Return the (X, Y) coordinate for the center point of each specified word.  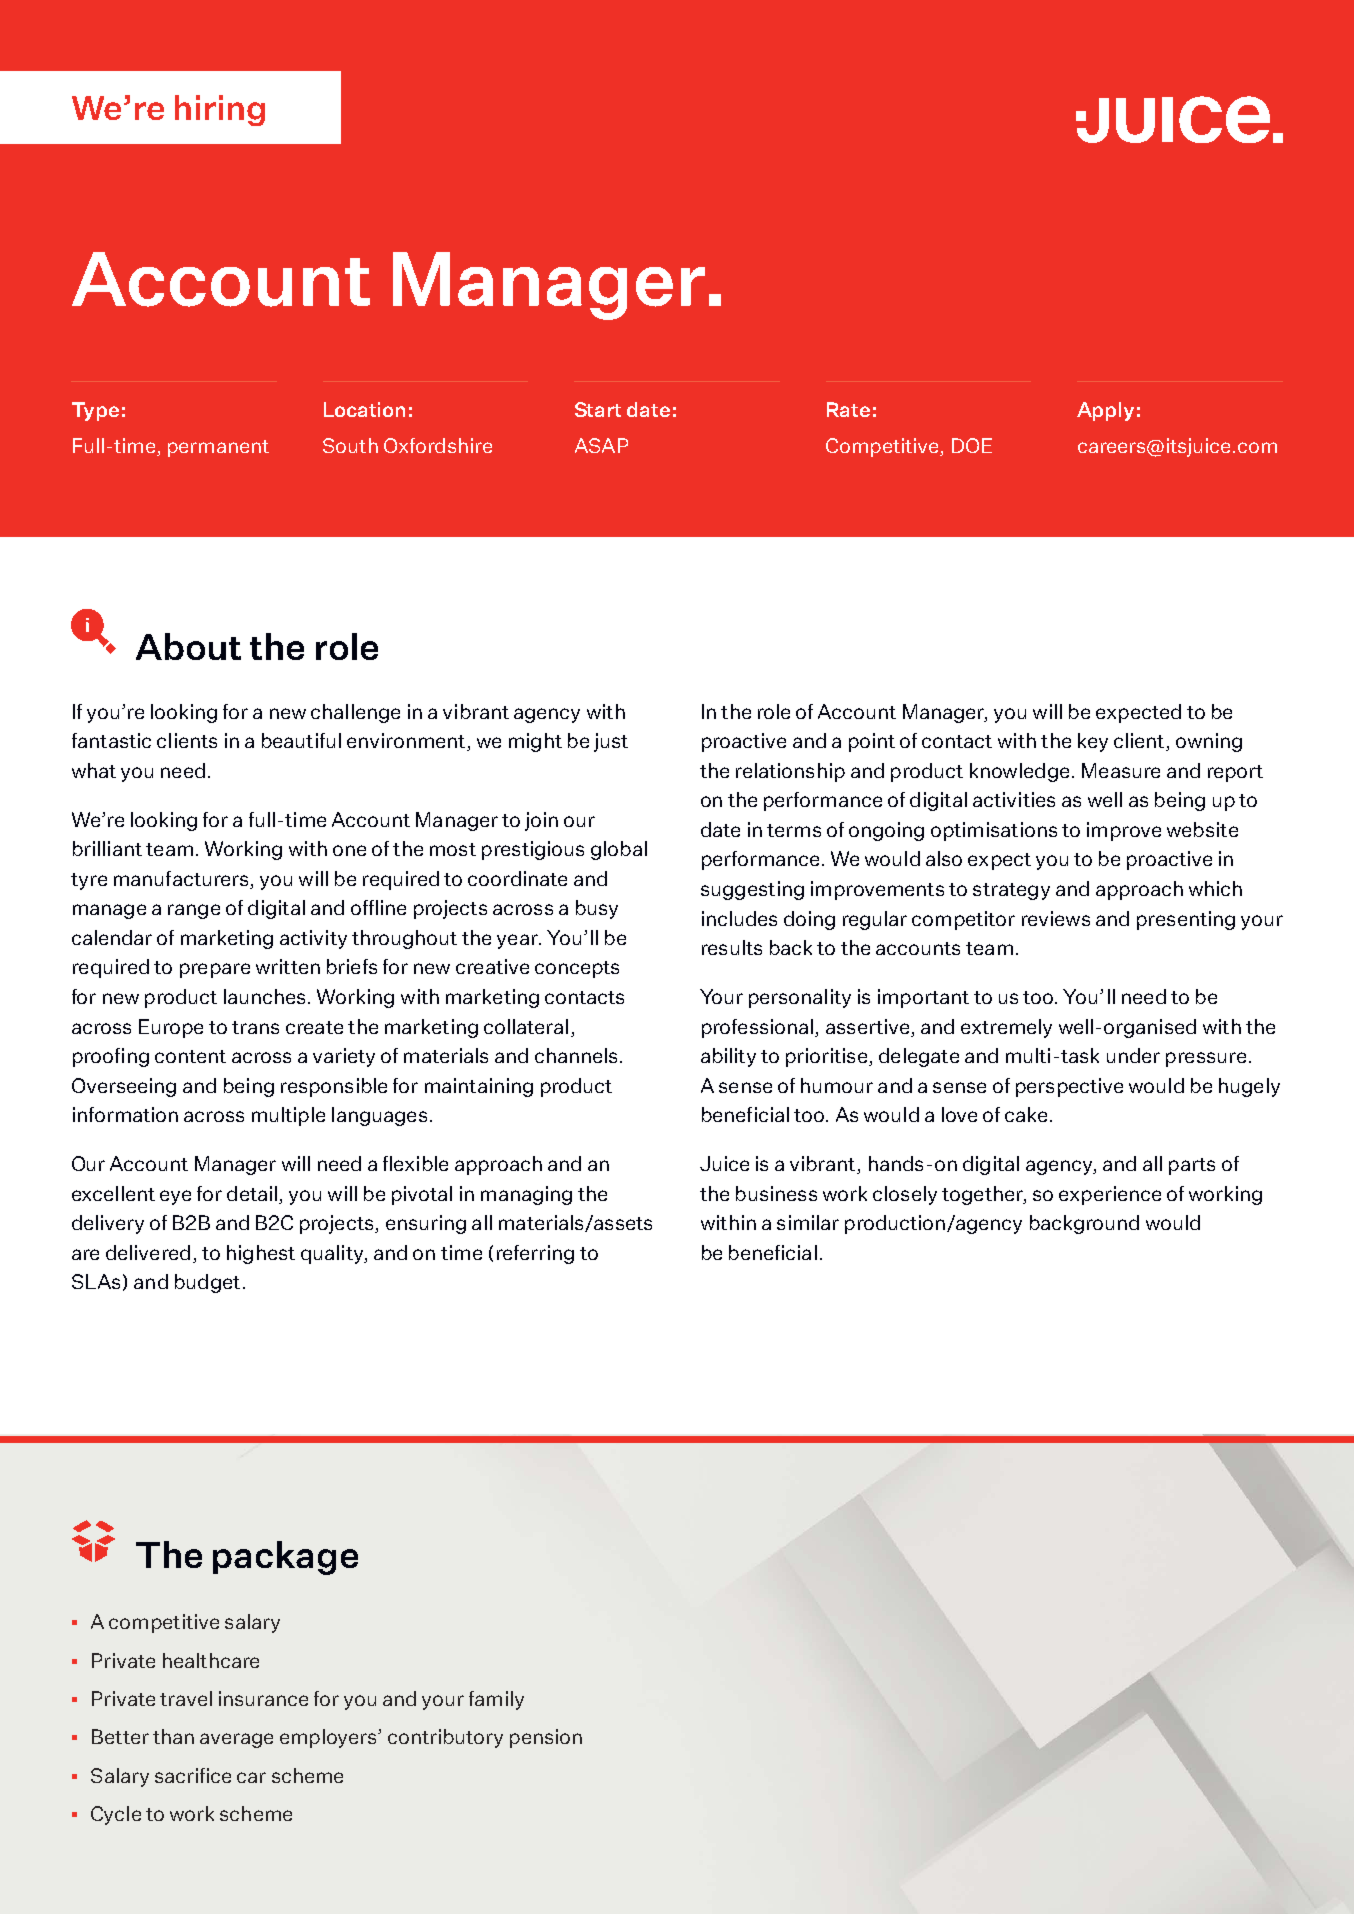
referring (535, 1254)
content (190, 1056)
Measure (1121, 770)
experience (1110, 1195)
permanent (218, 448)
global (619, 850)
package (285, 1558)
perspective (1069, 1087)
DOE (972, 445)
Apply (1105, 411)
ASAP (601, 445)
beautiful (301, 740)
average (236, 1740)
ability (728, 1057)
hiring (220, 110)
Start (598, 409)
